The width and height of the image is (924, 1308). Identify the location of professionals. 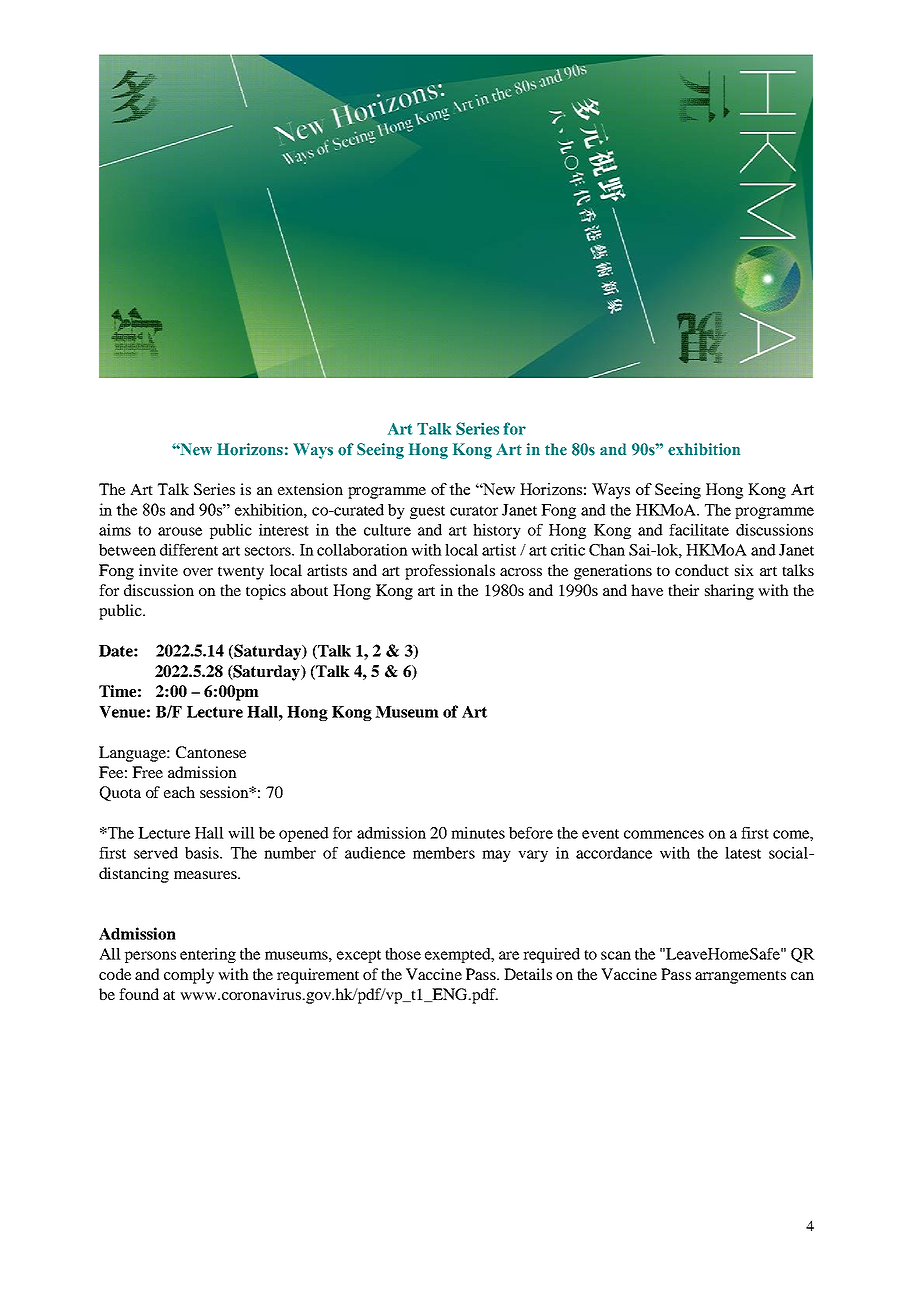
(450, 572).
